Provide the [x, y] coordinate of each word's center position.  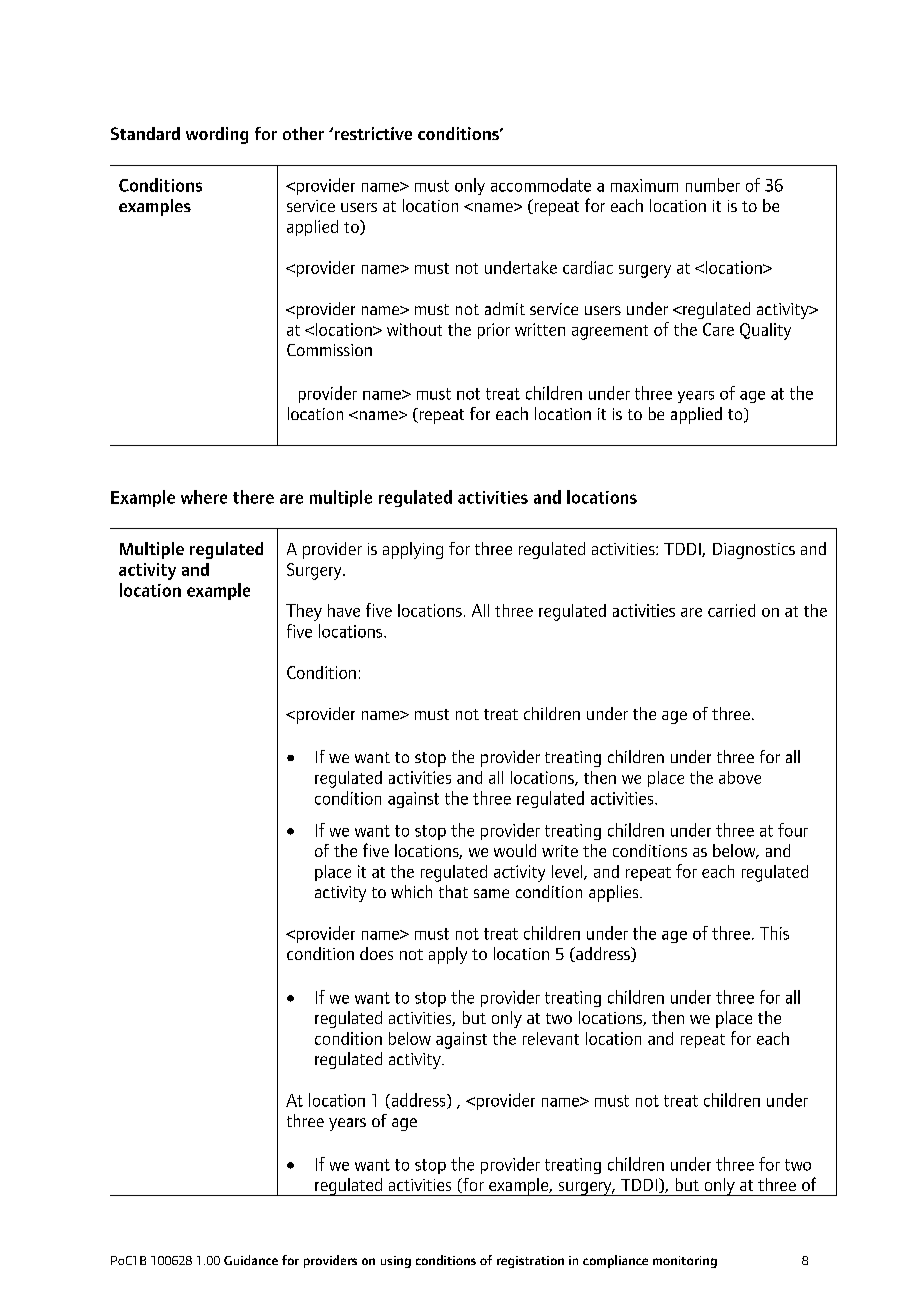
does [376, 953]
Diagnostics [754, 551]
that [453, 891]
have [344, 610]
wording [217, 135]
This [774, 933]
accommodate [541, 185]
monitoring [685, 1262]
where [204, 497]
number [713, 185]
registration [530, 1262]
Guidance [251, 1260]
